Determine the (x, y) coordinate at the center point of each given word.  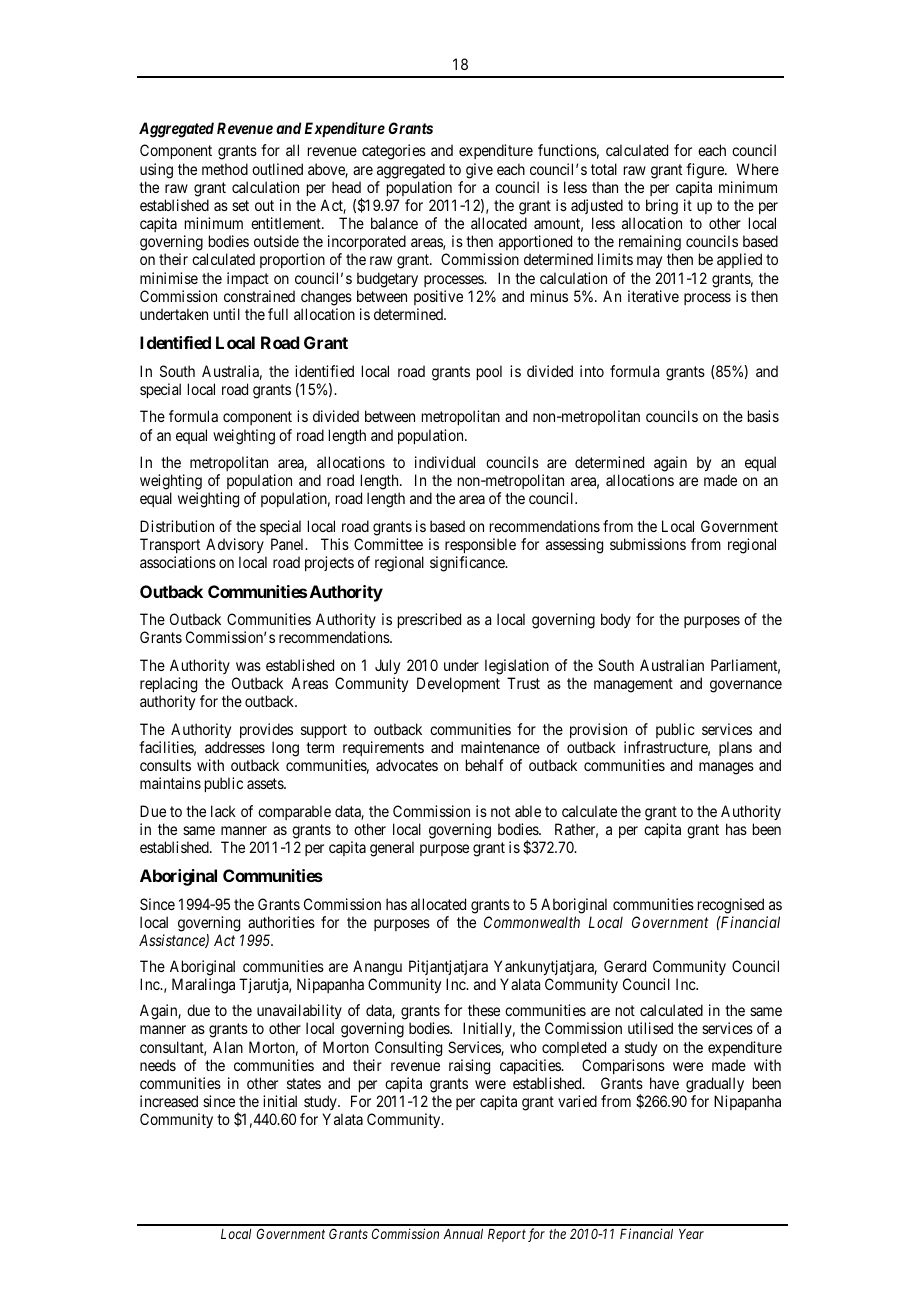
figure (706, 171)
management (633, 685)
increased (169, 1101)
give (479, 171)
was (248, 666)
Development (458, 684)
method (225, 169)
